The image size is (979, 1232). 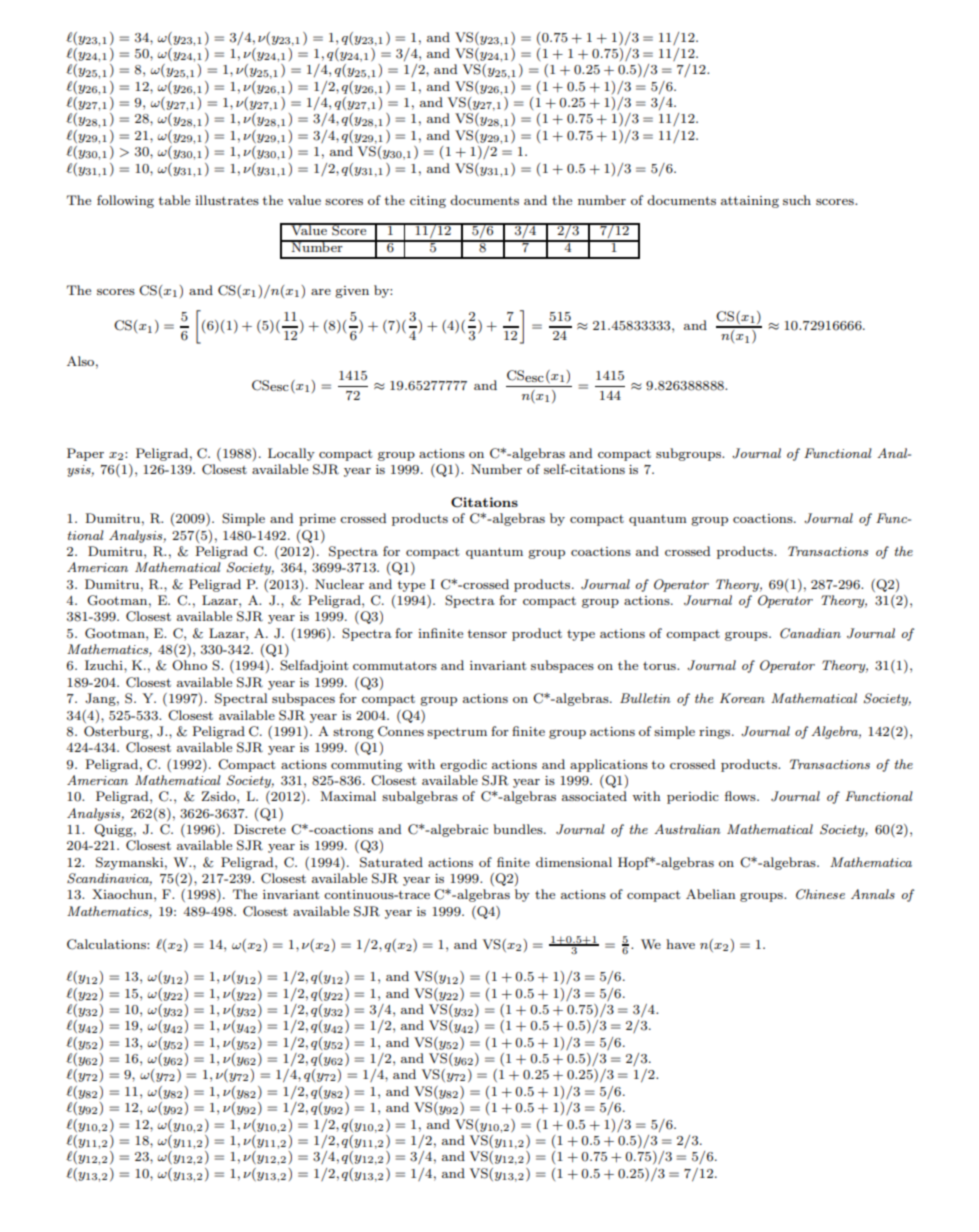 What do you see at coordinates (174, 200) in the page?
I see `table` at bounding box center [174, 200].
